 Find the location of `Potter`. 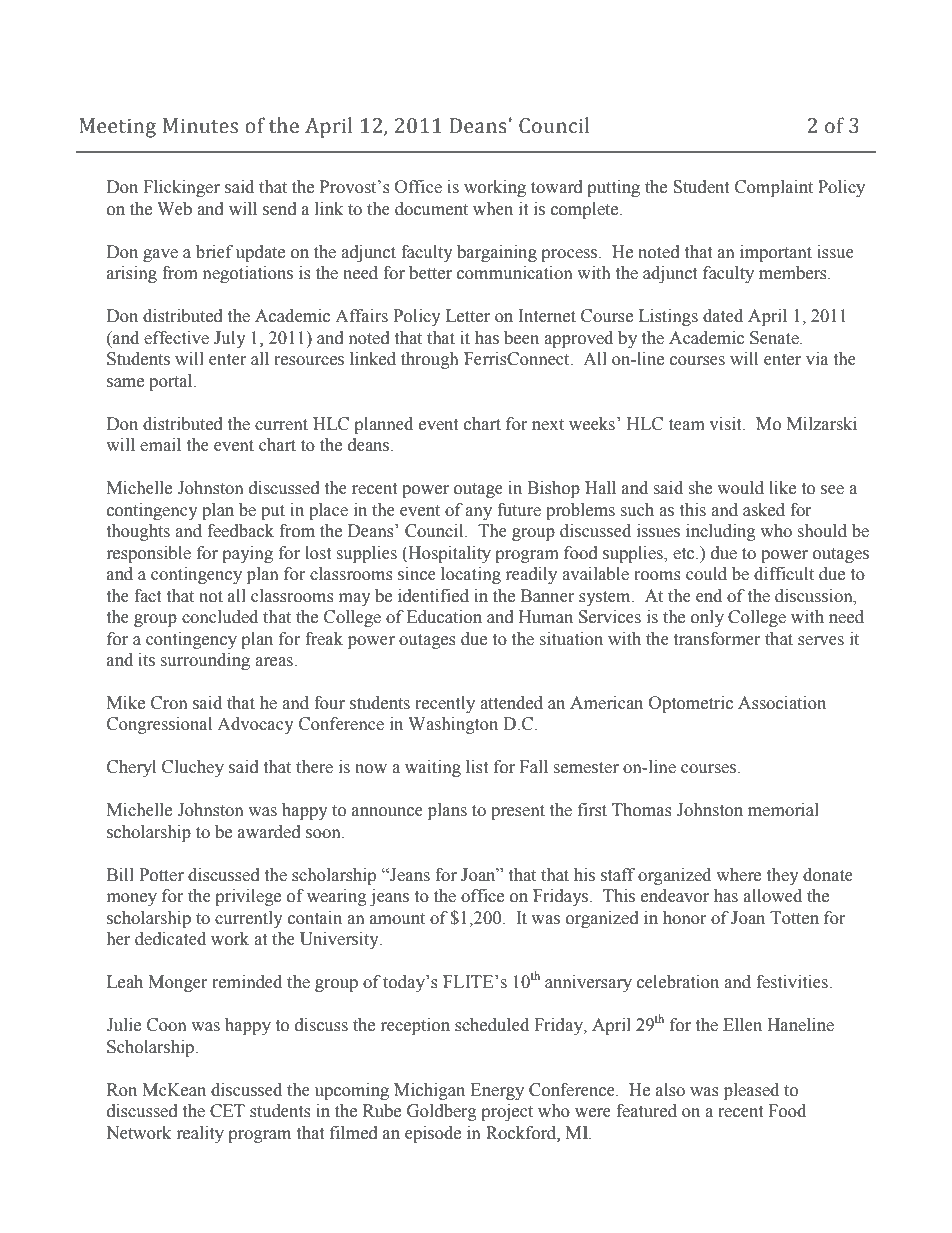

Potter is located at coordinates (161, 875).
